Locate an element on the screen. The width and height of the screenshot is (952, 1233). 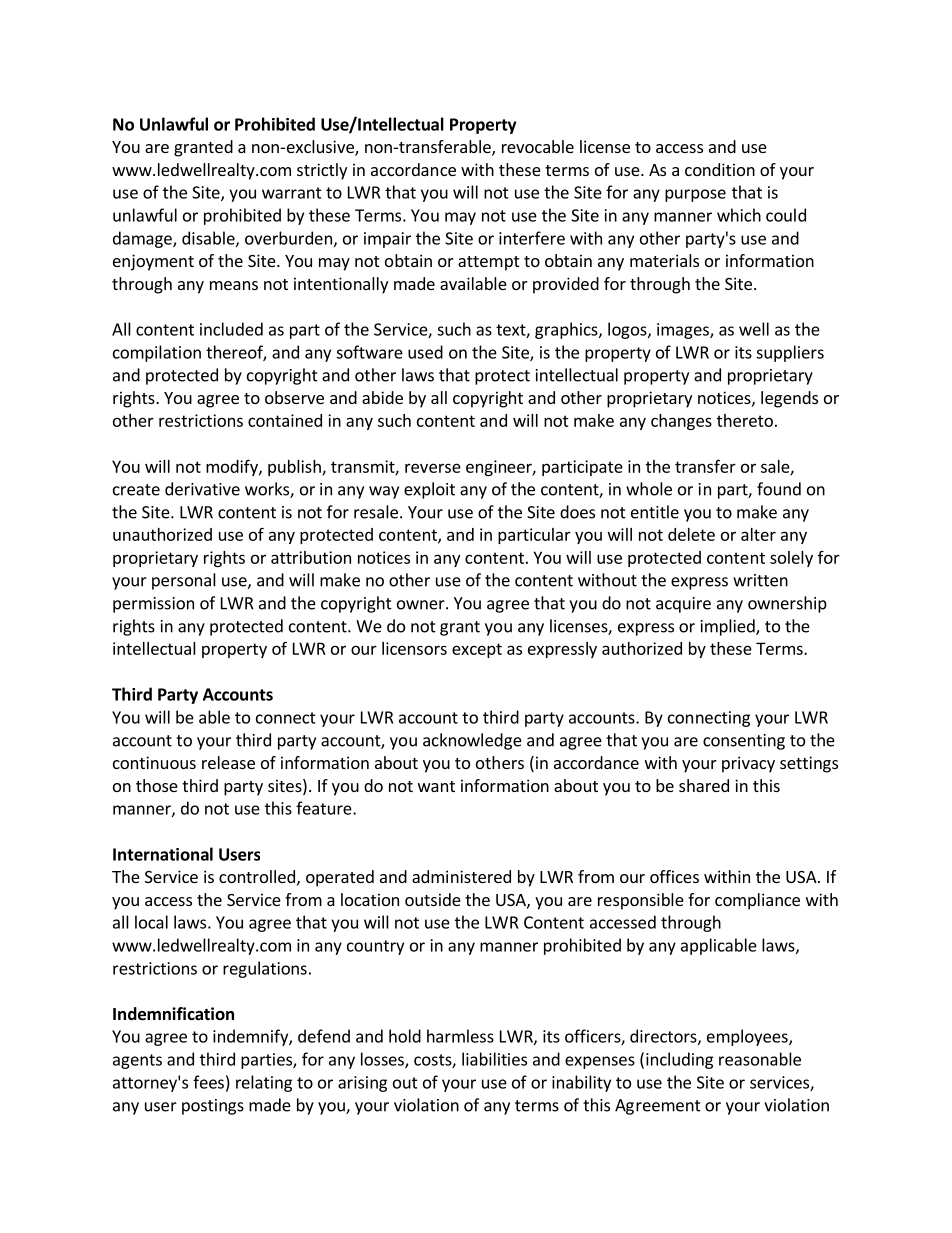
warrant is located at coordinates (292, 193).
